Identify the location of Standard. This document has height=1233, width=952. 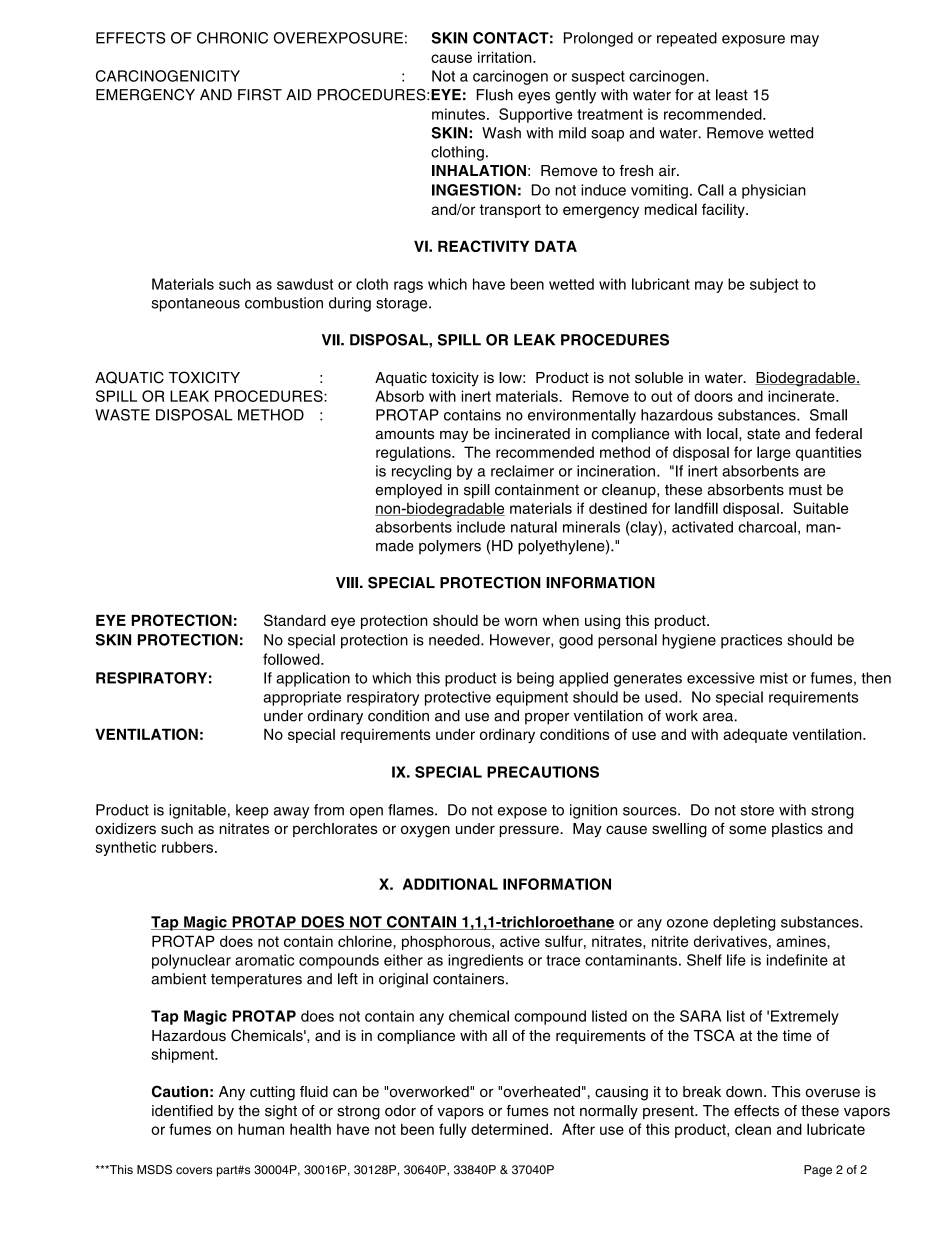
(295, 620).
